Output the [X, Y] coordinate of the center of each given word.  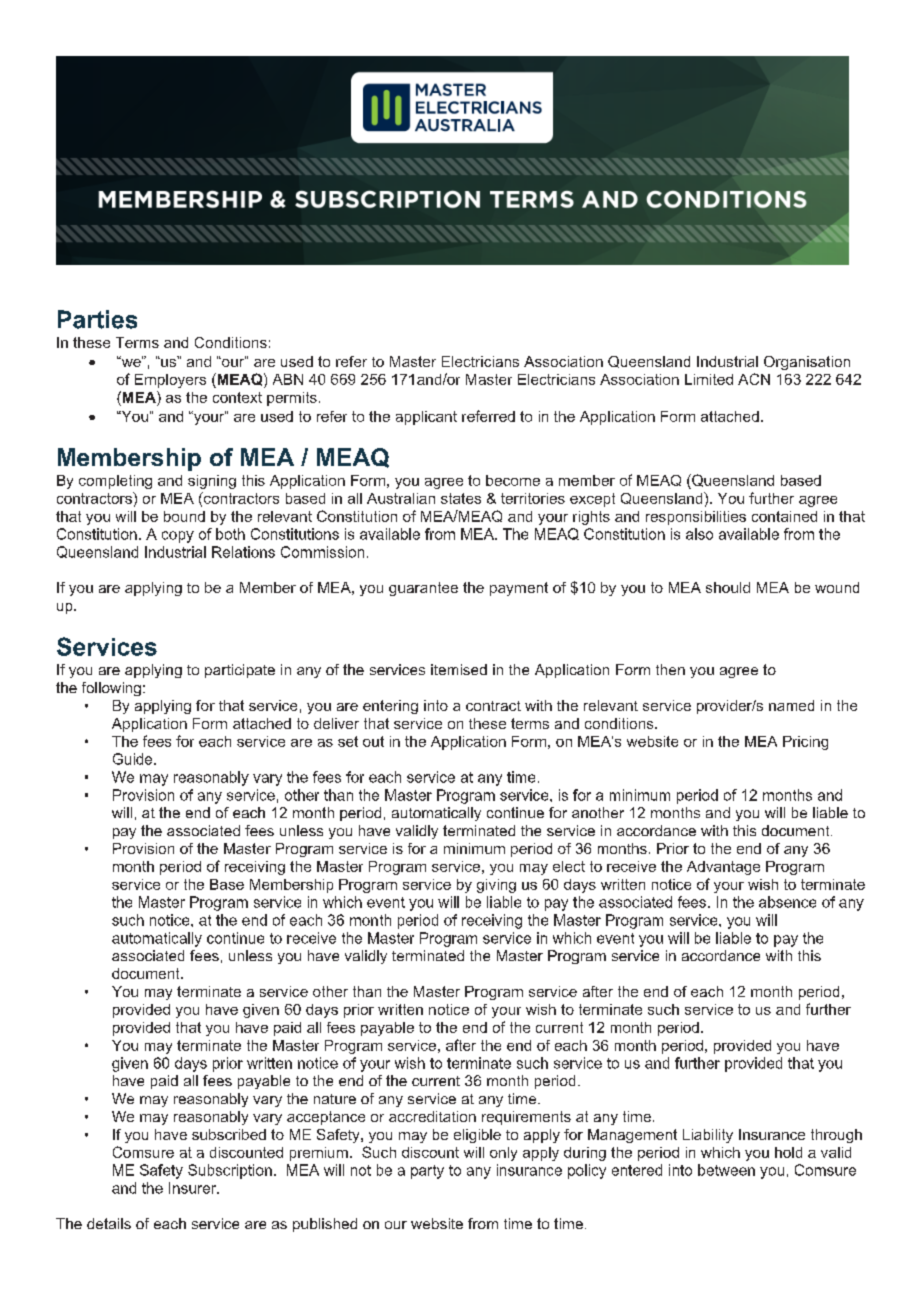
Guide [134, 759]
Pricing [805, 743]
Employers [170, 381]
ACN [754, 379]
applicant [426, 418]
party [427, 1172]
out [373, 741]
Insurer [194, 1188]
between [726, 1170]
